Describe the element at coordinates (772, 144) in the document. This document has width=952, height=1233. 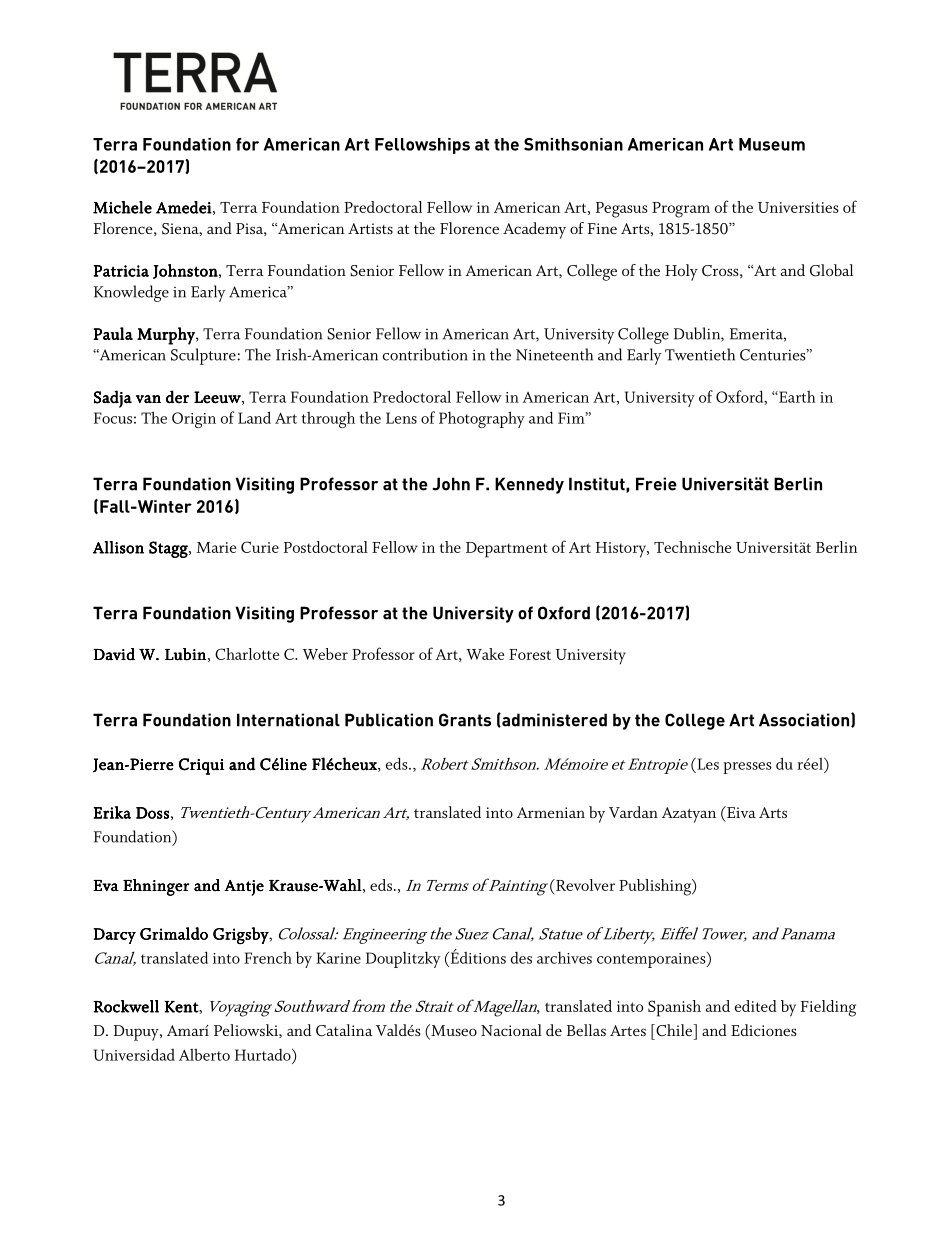
I see `Museum` at that location.
